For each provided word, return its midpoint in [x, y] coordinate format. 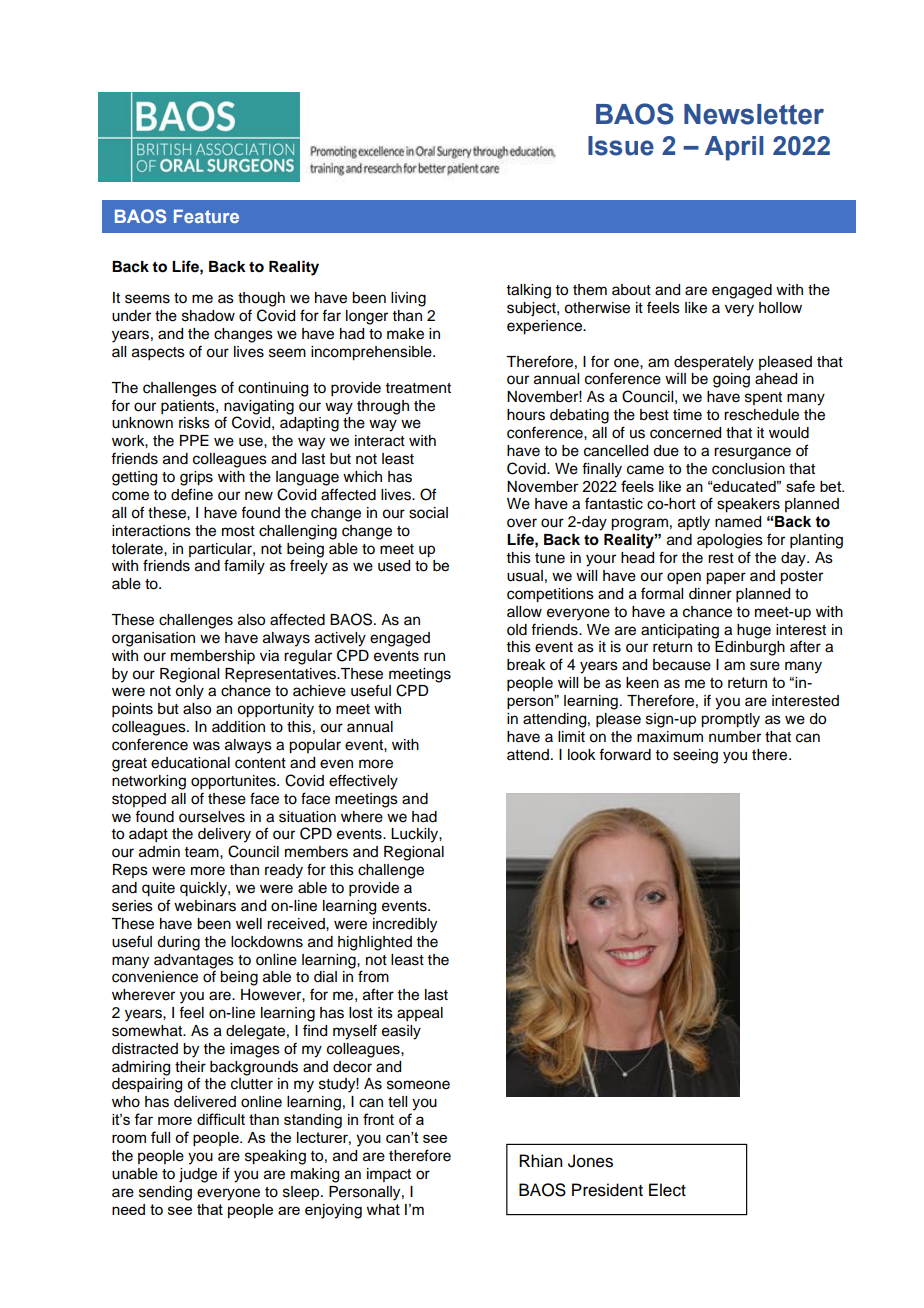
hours [526, 415]
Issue [621, 146]
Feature [206, 216]
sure [765, 666]
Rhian [540, 1161]
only [189, 692]
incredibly [405, 925]
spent [763, 398]
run [434, 657]
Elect [667, 1190]
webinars [205, 906]
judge [198, 1175]
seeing [695, 756]
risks [194, 423]
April [734, 148]
